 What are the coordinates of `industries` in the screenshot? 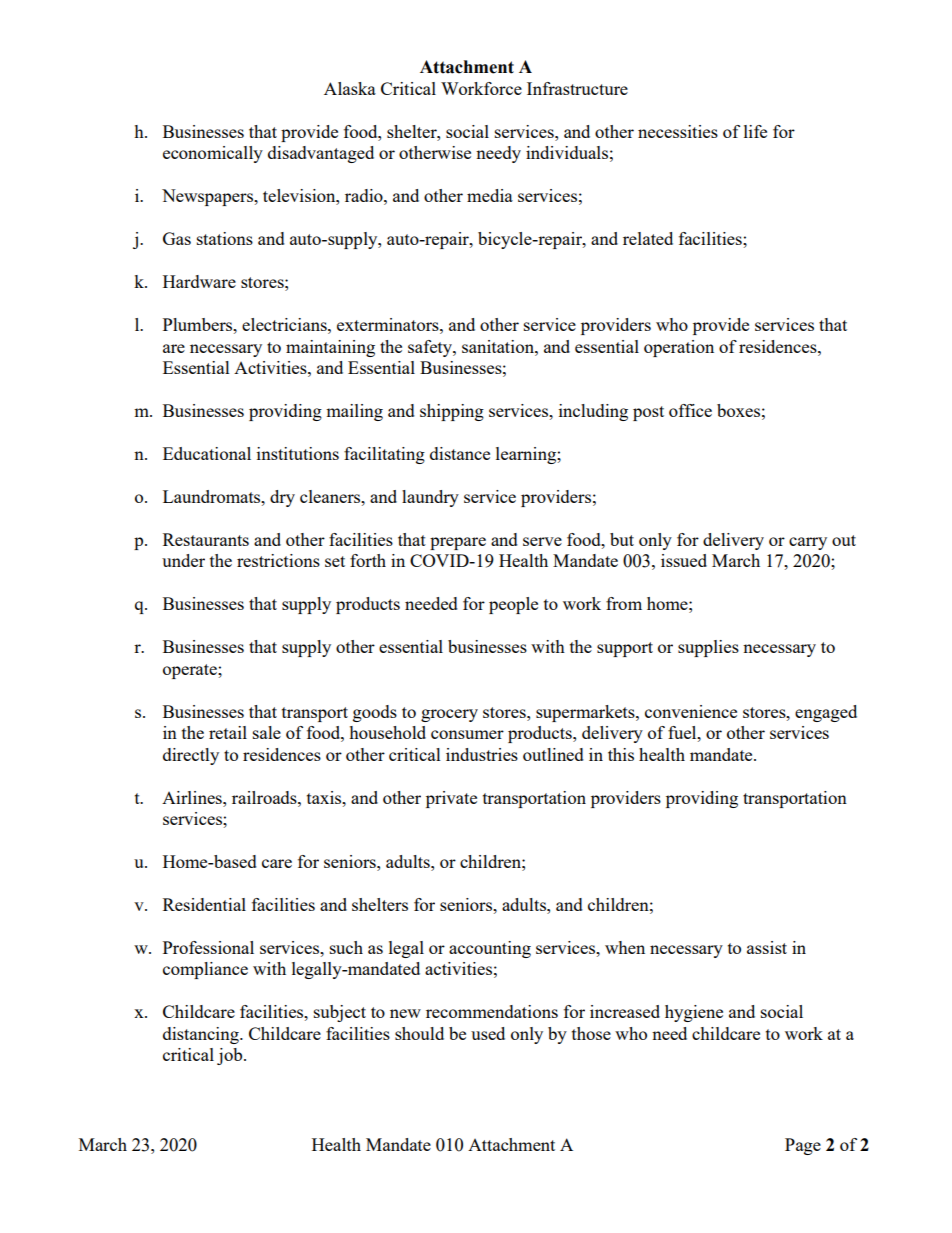 It's located at (482, 754).
